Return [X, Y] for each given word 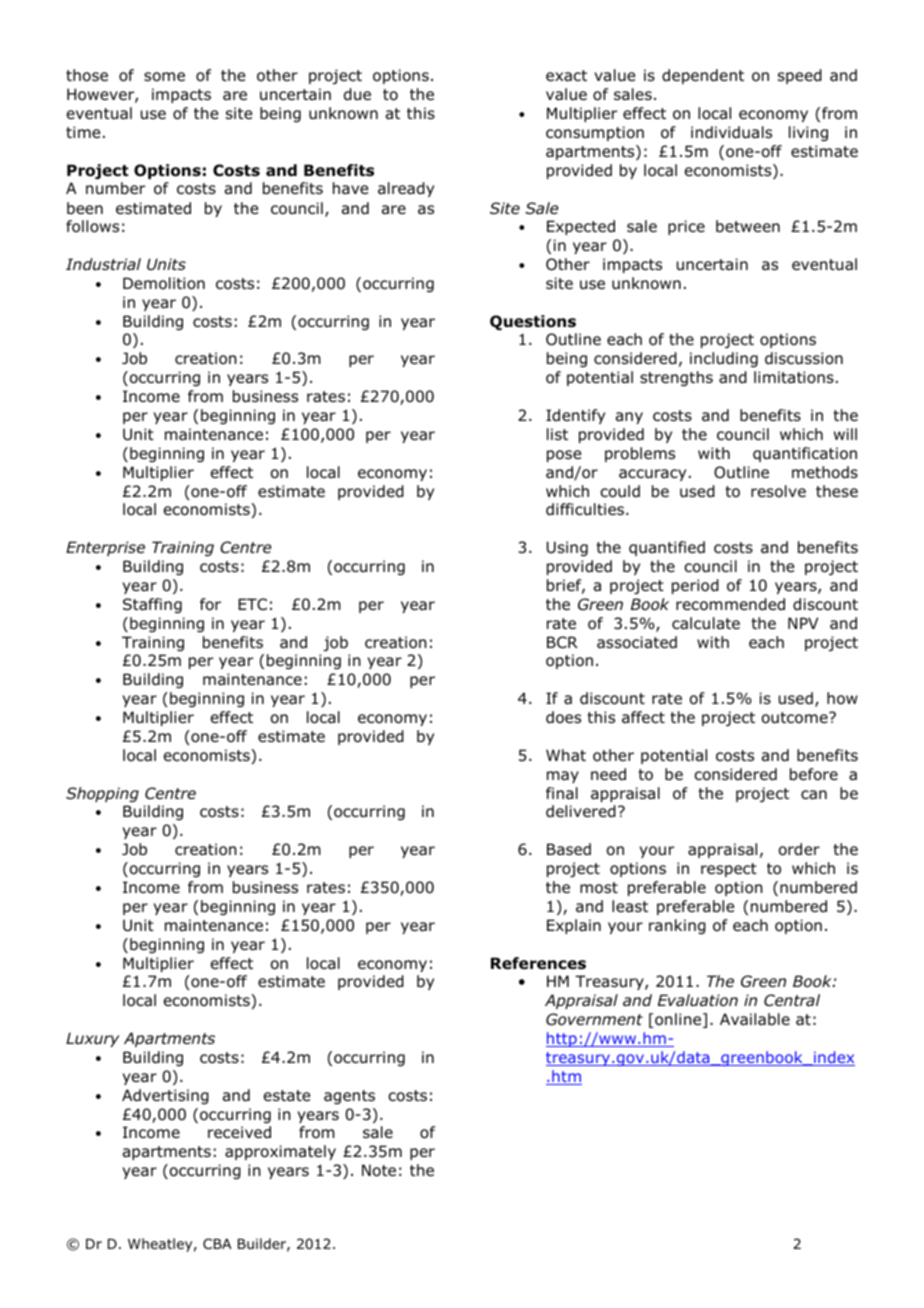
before [814, 774]
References [538, 963]
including [724, 359]
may [563, 777]
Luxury [92, 1039]
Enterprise [105, 548]
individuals [731, 132]
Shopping [102, 794]
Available [755, 1019]
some [164, 77]
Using [567, 548]
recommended [730, 604]
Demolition [164, 283]
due [357, 94]
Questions [533, 323]
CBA [217, 1243]
